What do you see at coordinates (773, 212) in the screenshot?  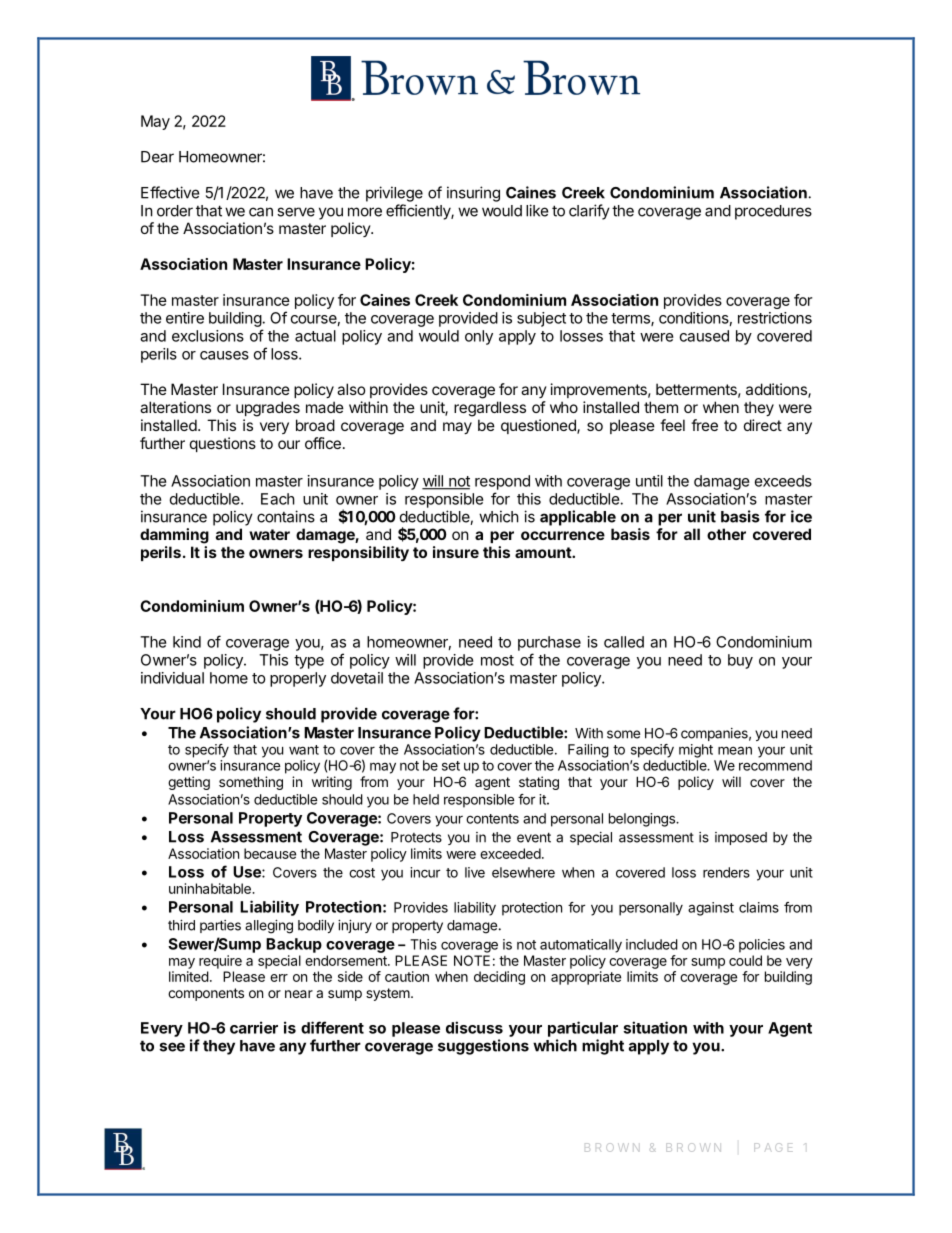 I see `procedures` at bounding box center [773, 212].
